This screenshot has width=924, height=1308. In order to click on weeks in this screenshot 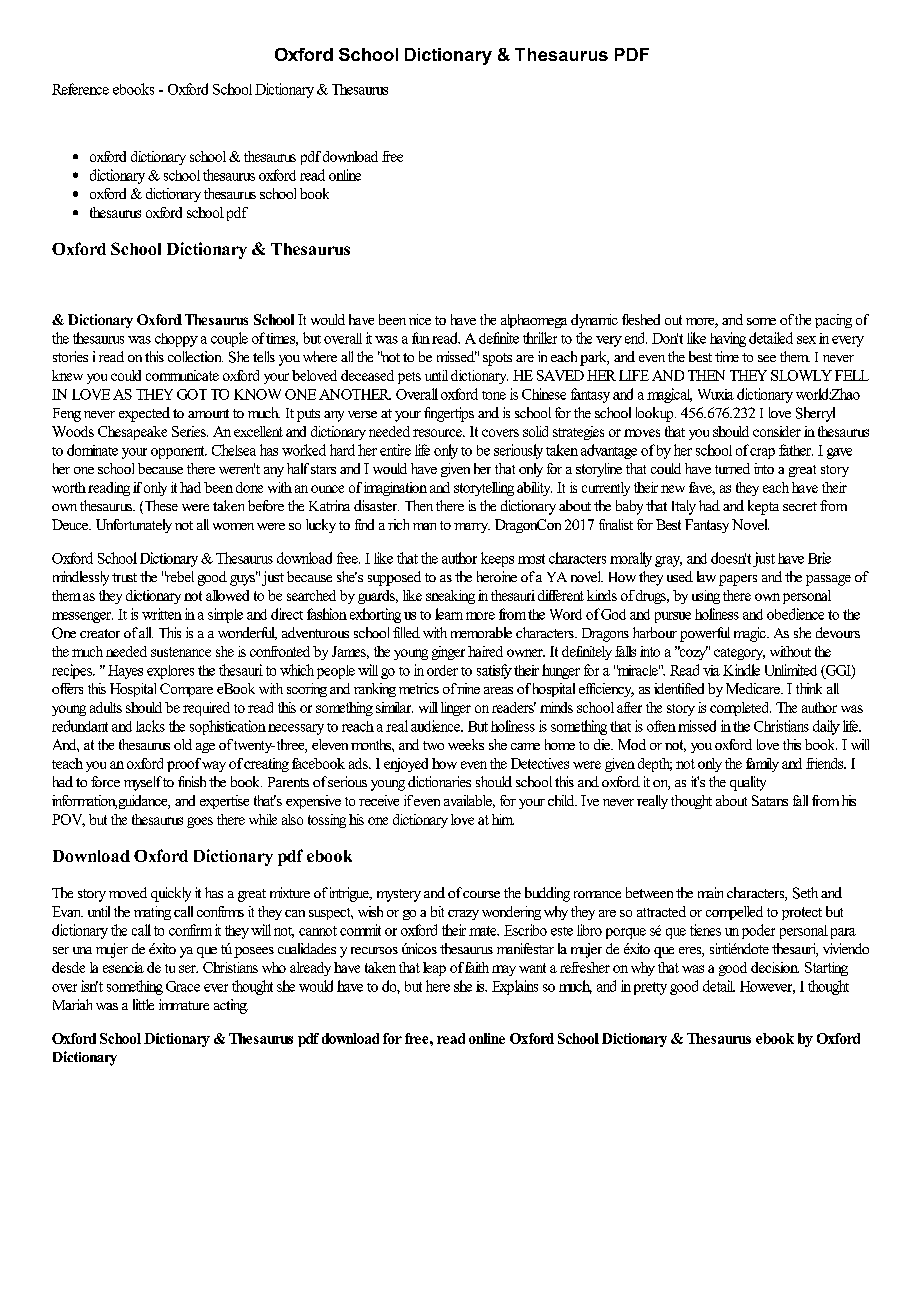, I will do `click(466, 744)`.
